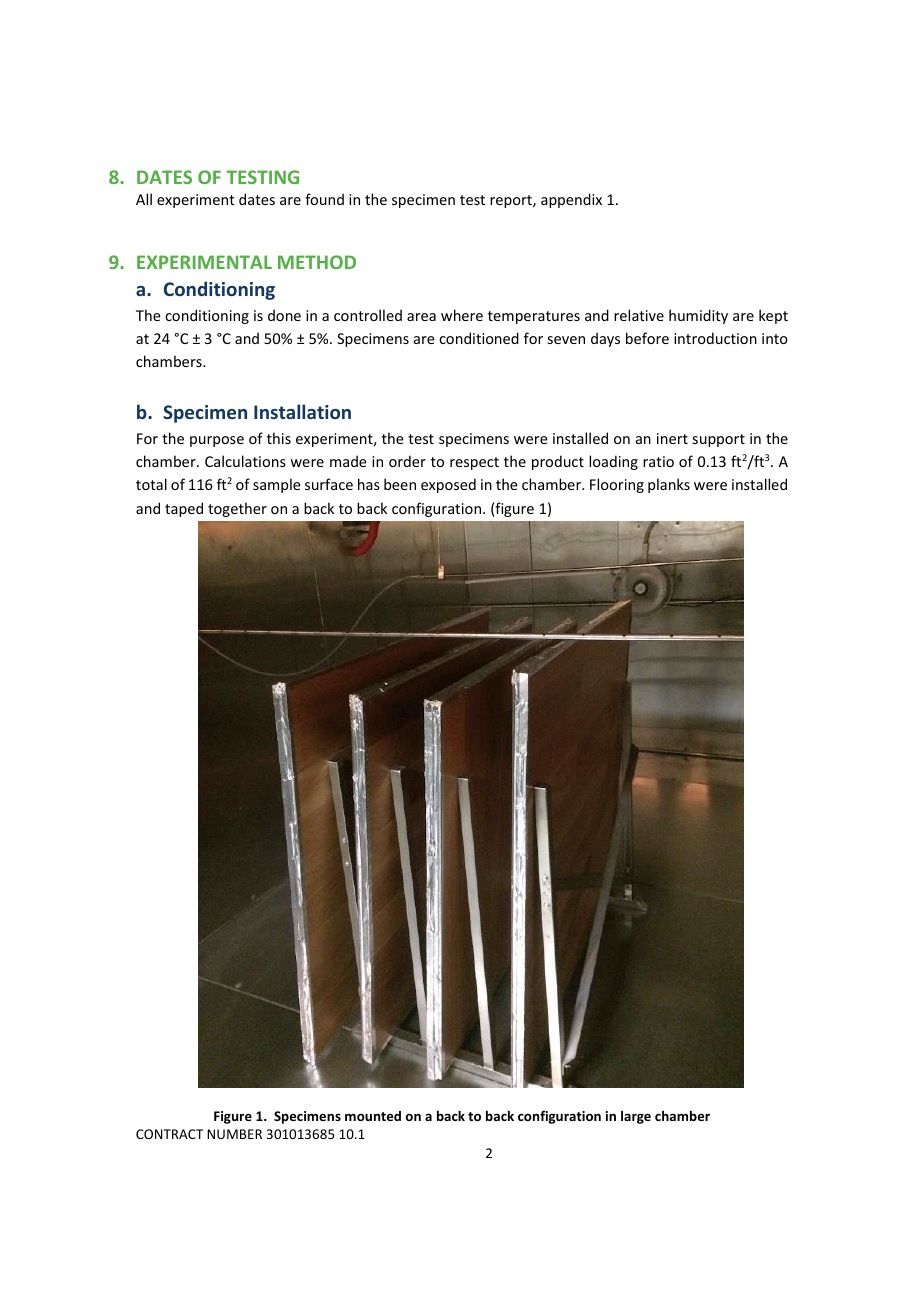 This page has height=1308, width=924. Describe the element at coordinates (184, 509) in the page. I see `taped` at that location.
